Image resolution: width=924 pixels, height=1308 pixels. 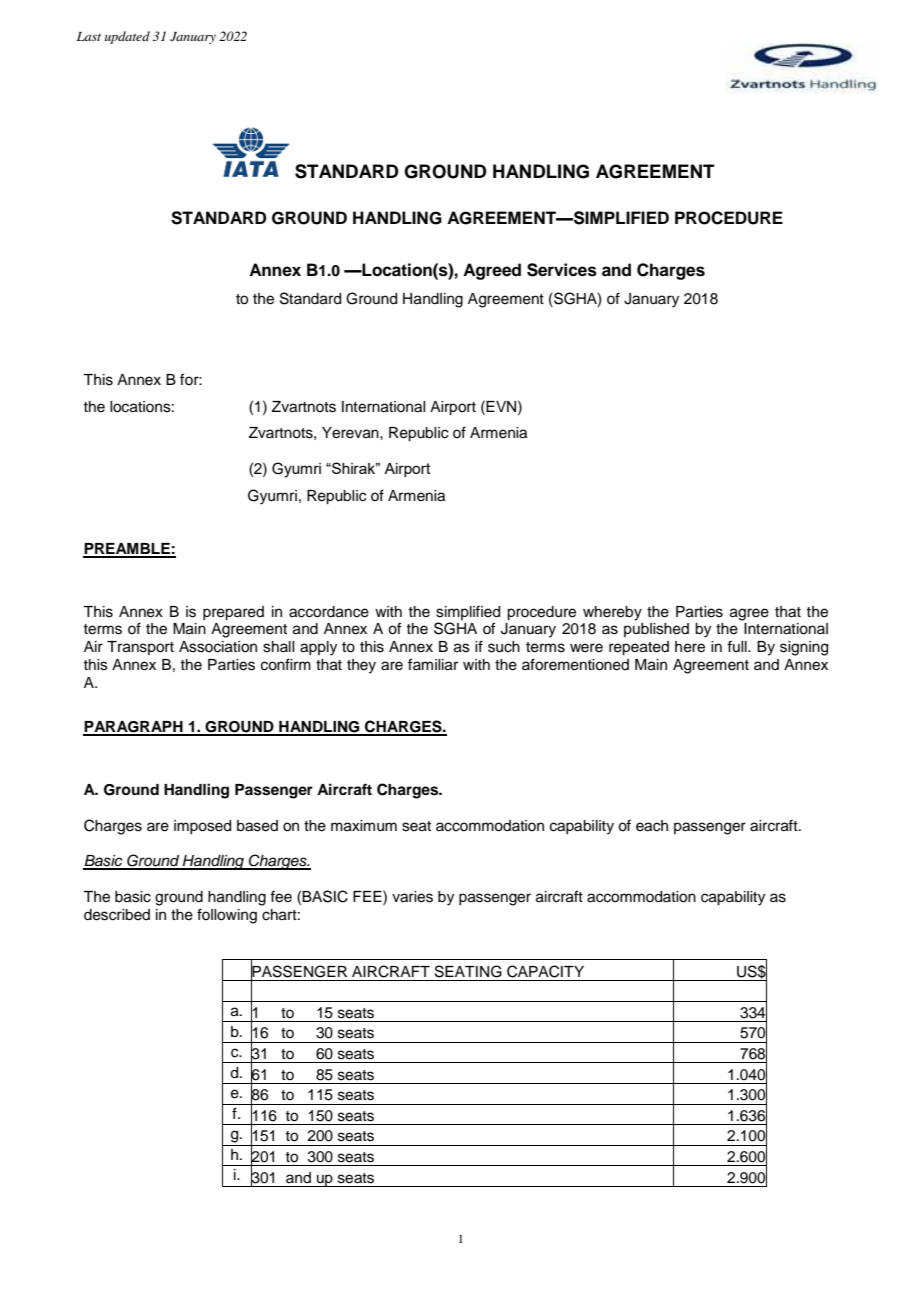 What do you see at coordinates (329, 612) in the screenshot?
I see `accordance` at bounding box center [329, 612].
